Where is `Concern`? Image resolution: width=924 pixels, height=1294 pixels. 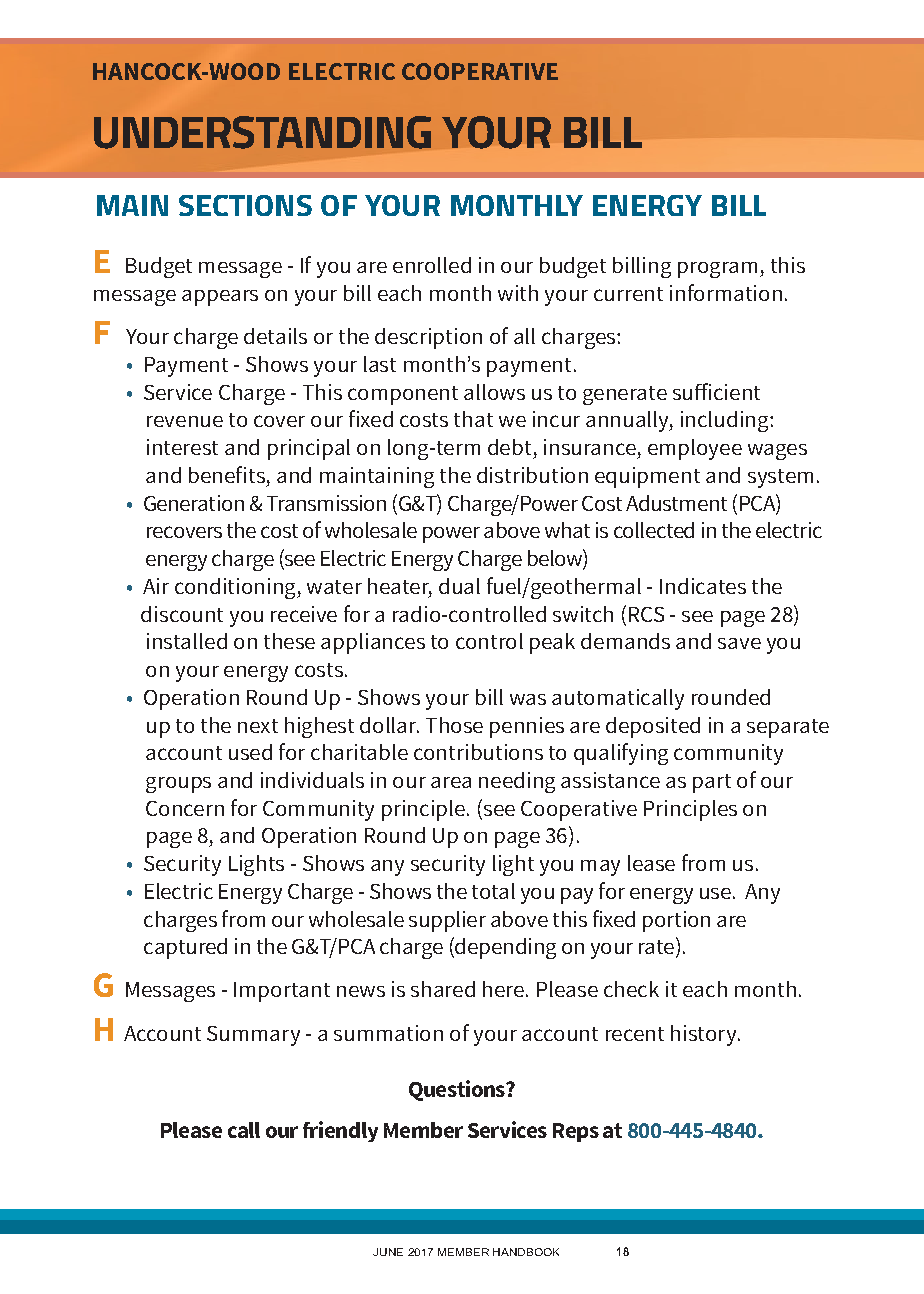 Concern is located at coordinates (185, 808).
